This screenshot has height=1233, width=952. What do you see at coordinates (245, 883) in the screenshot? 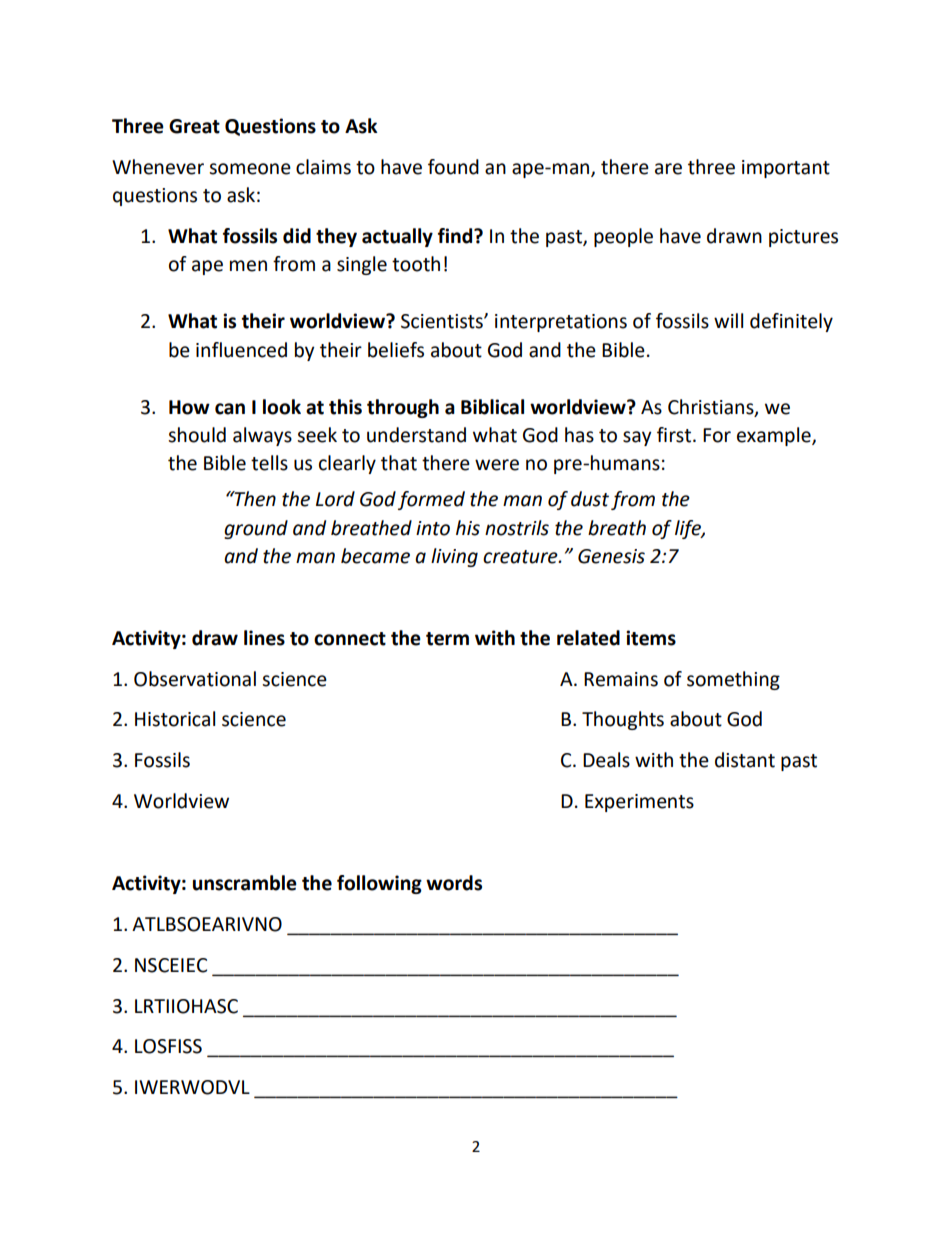
I see `unscramble` at bounding box center [245, 883].
